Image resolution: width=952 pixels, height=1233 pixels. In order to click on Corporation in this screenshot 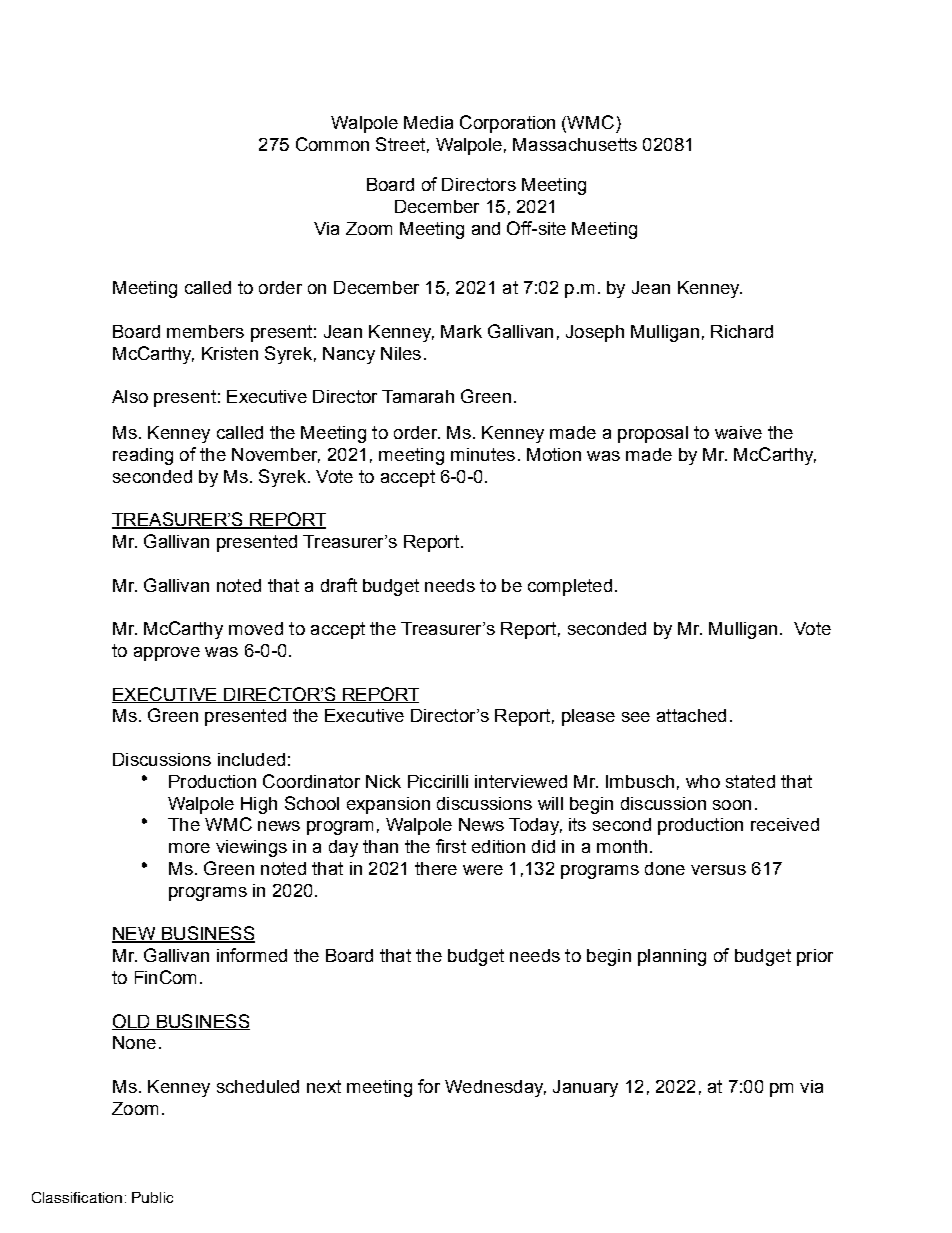, I will do `click(507, 124)`.
